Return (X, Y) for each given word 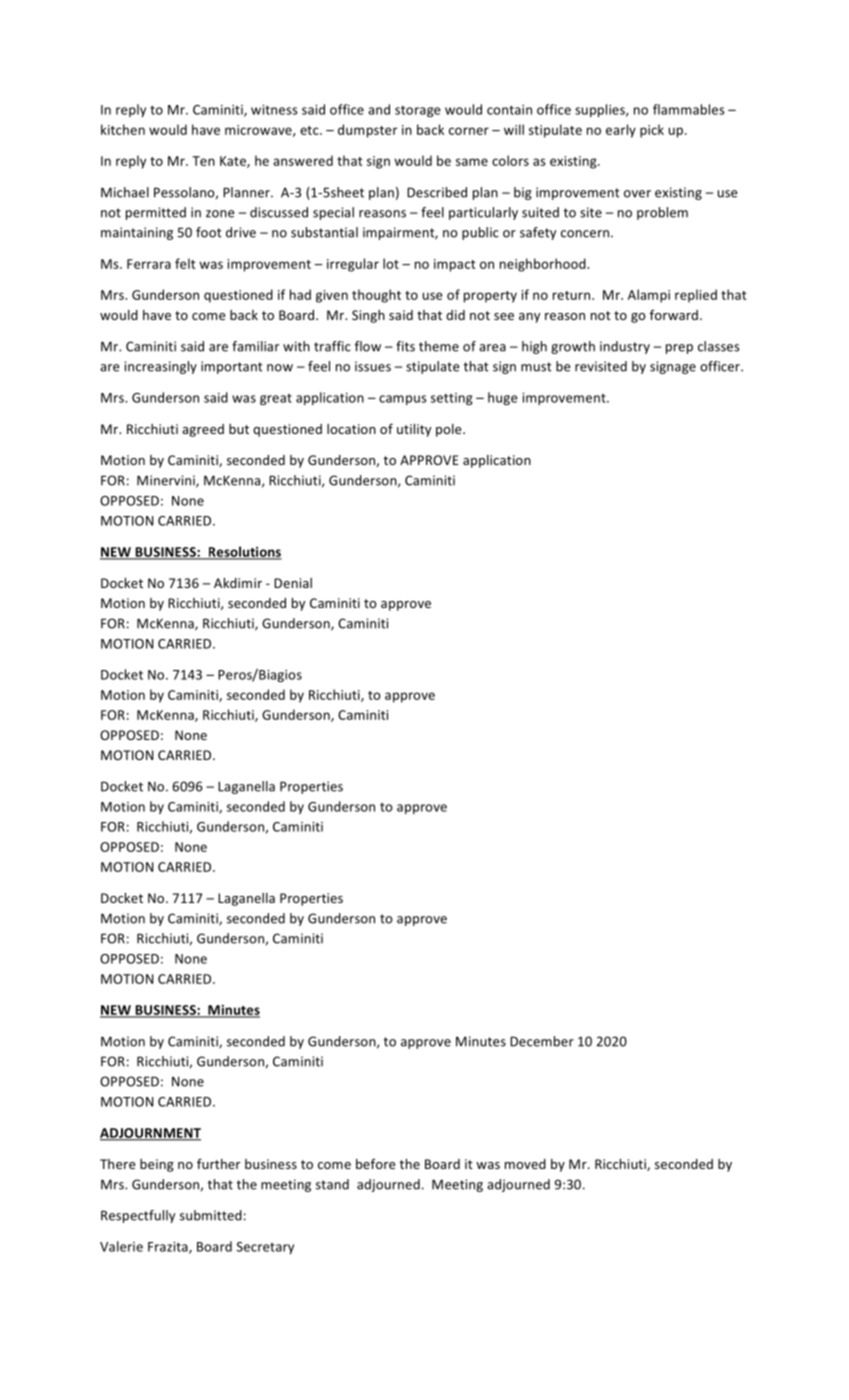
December (542, 1041)
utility (414, 430)
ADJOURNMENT (150, 1134)
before (375, 1164)
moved (525, 1164)
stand (332, 1184)
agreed (203, 430)
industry (625, 347)
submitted (211, 1215)
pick (652, 131)
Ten (203, 161)
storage (418, 111)
